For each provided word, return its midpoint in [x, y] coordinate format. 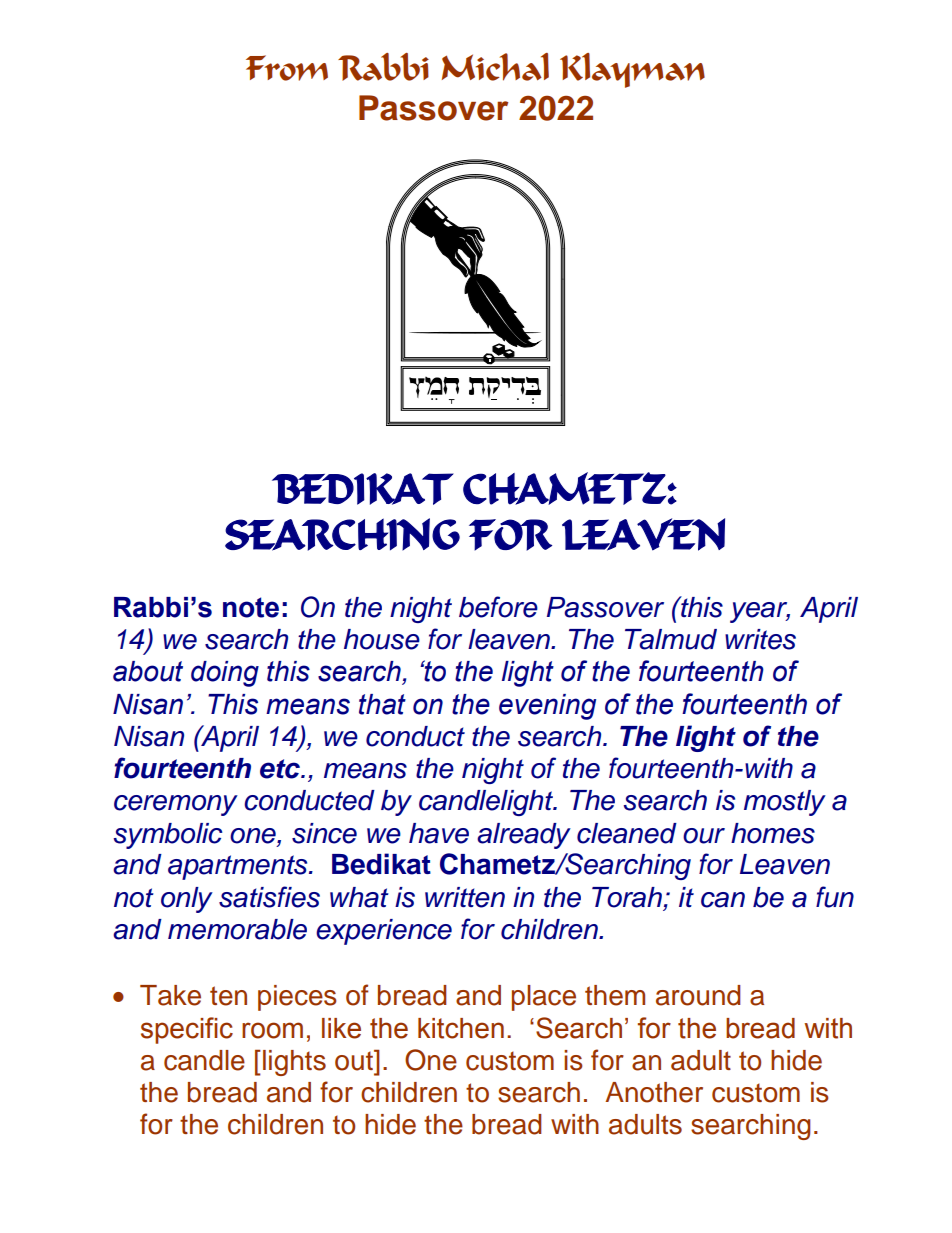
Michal [495, 67]
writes [760, 639]
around [698, 995]
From [287, 68]
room [272, 1030]
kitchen [461, 1028]
